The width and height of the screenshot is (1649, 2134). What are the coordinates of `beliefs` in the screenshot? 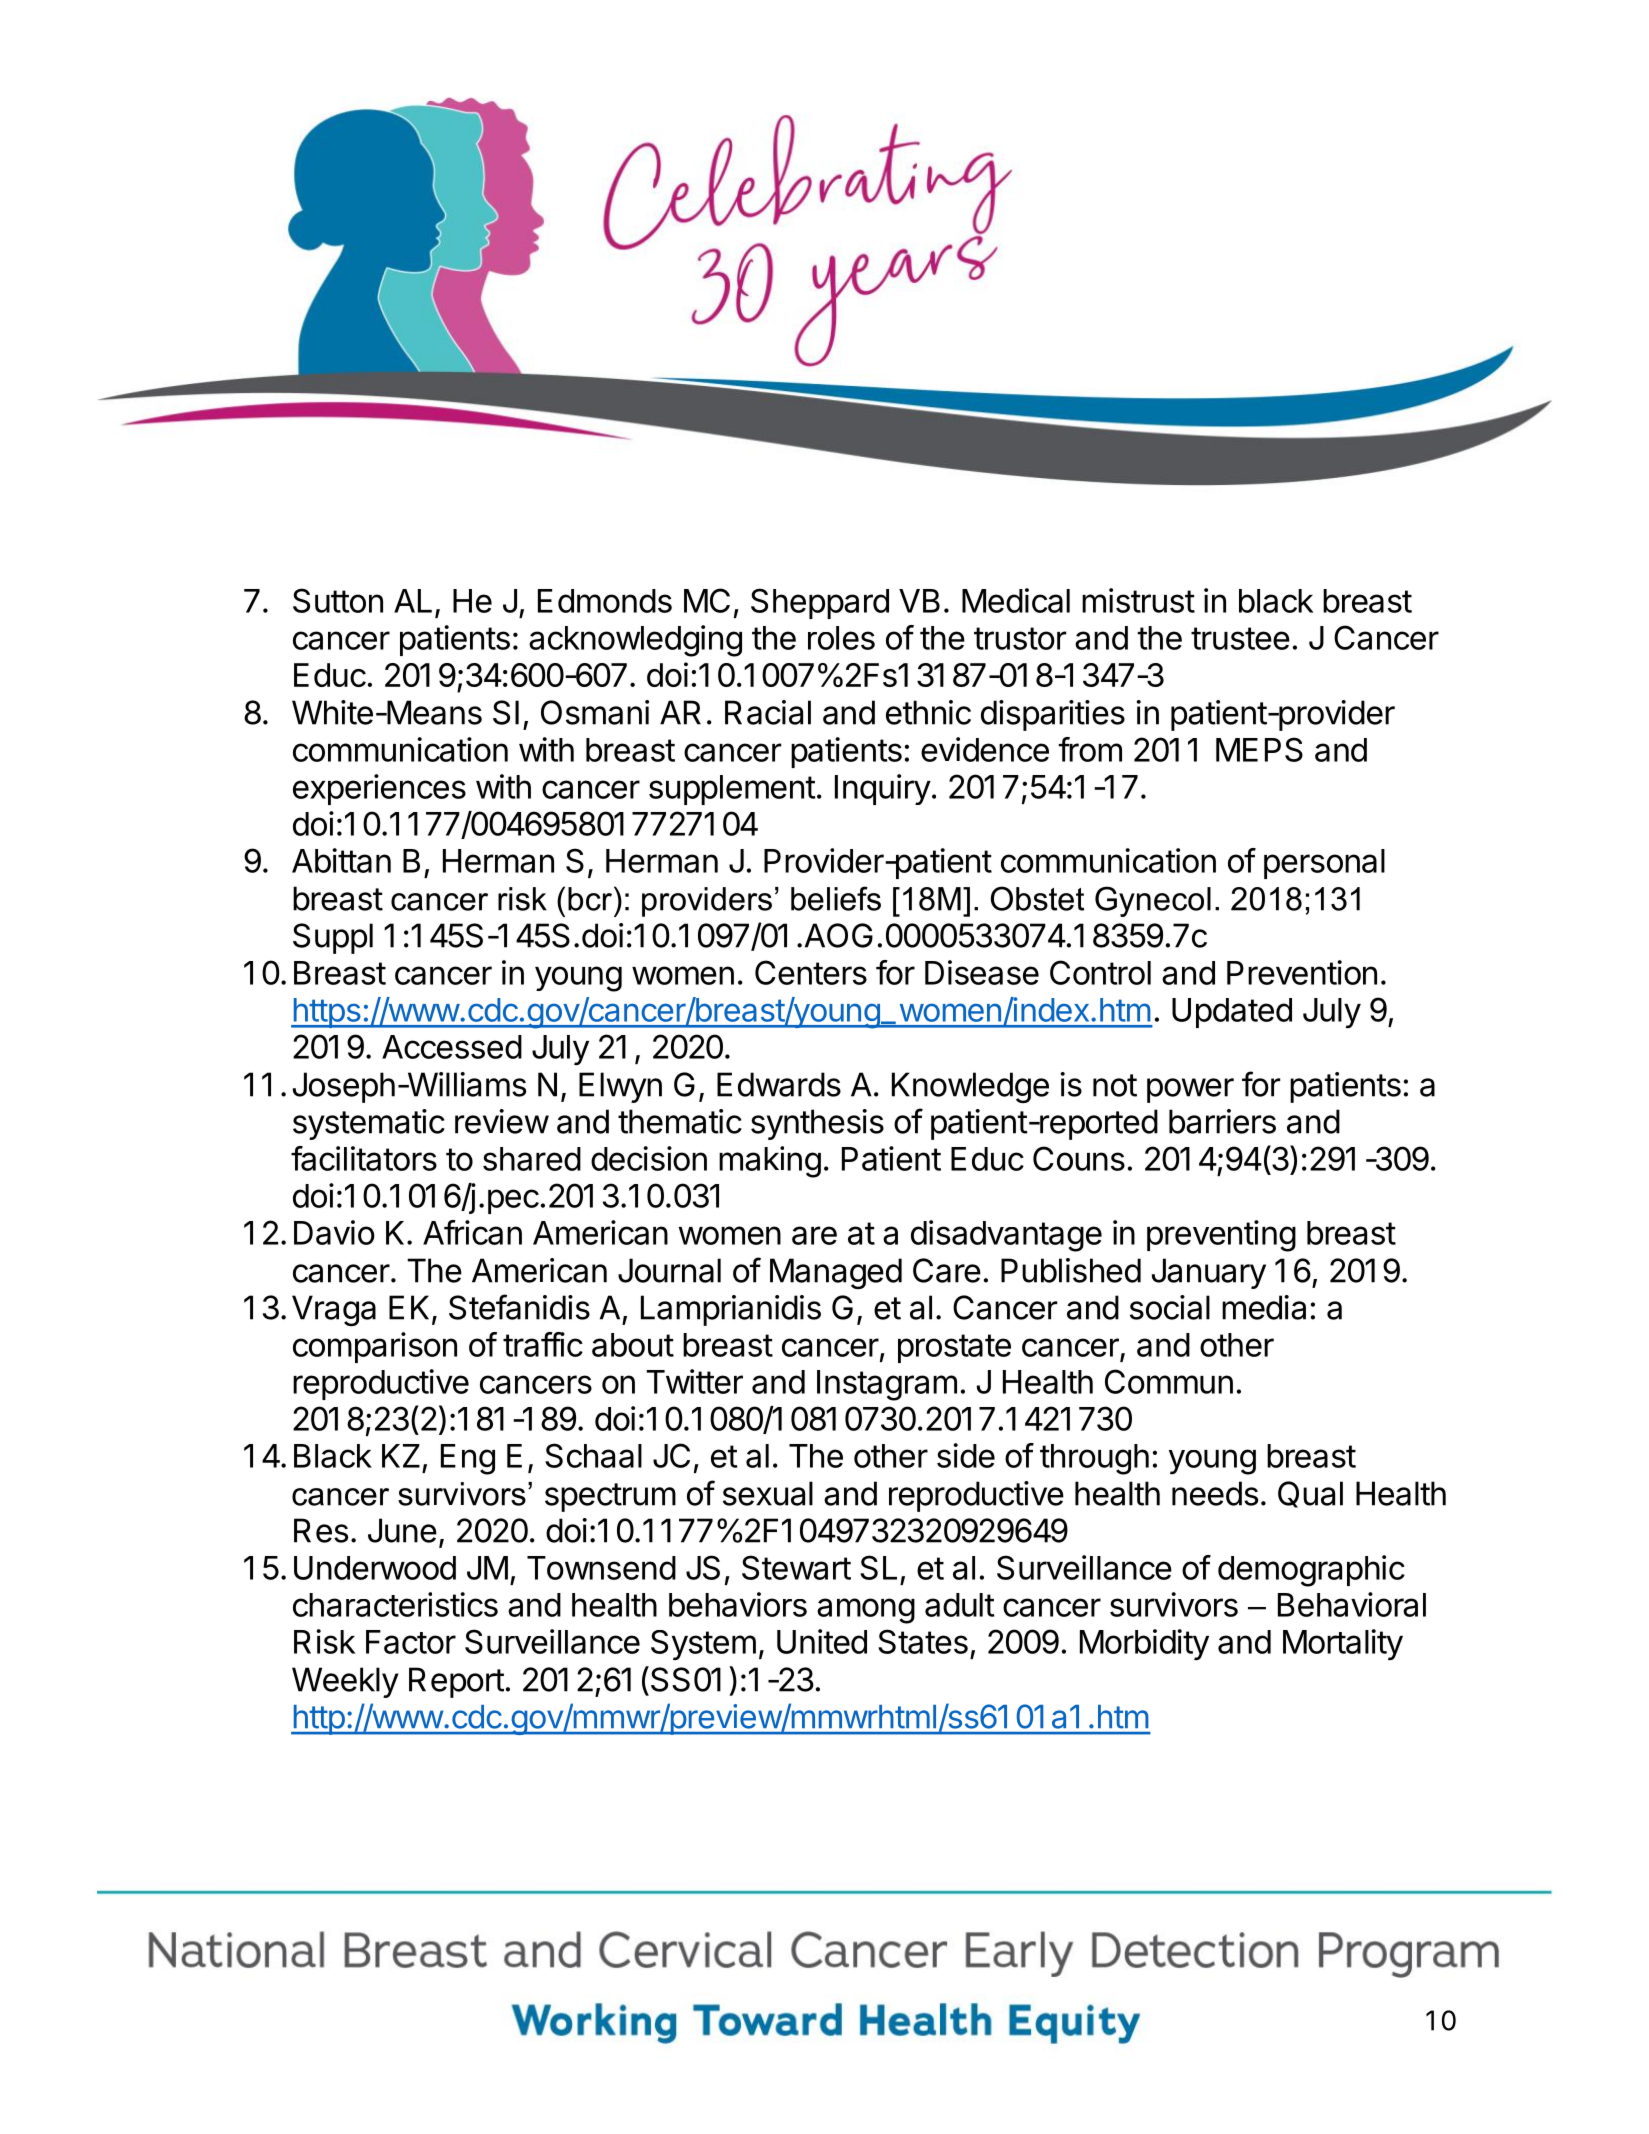 It's located at (836, 898).
